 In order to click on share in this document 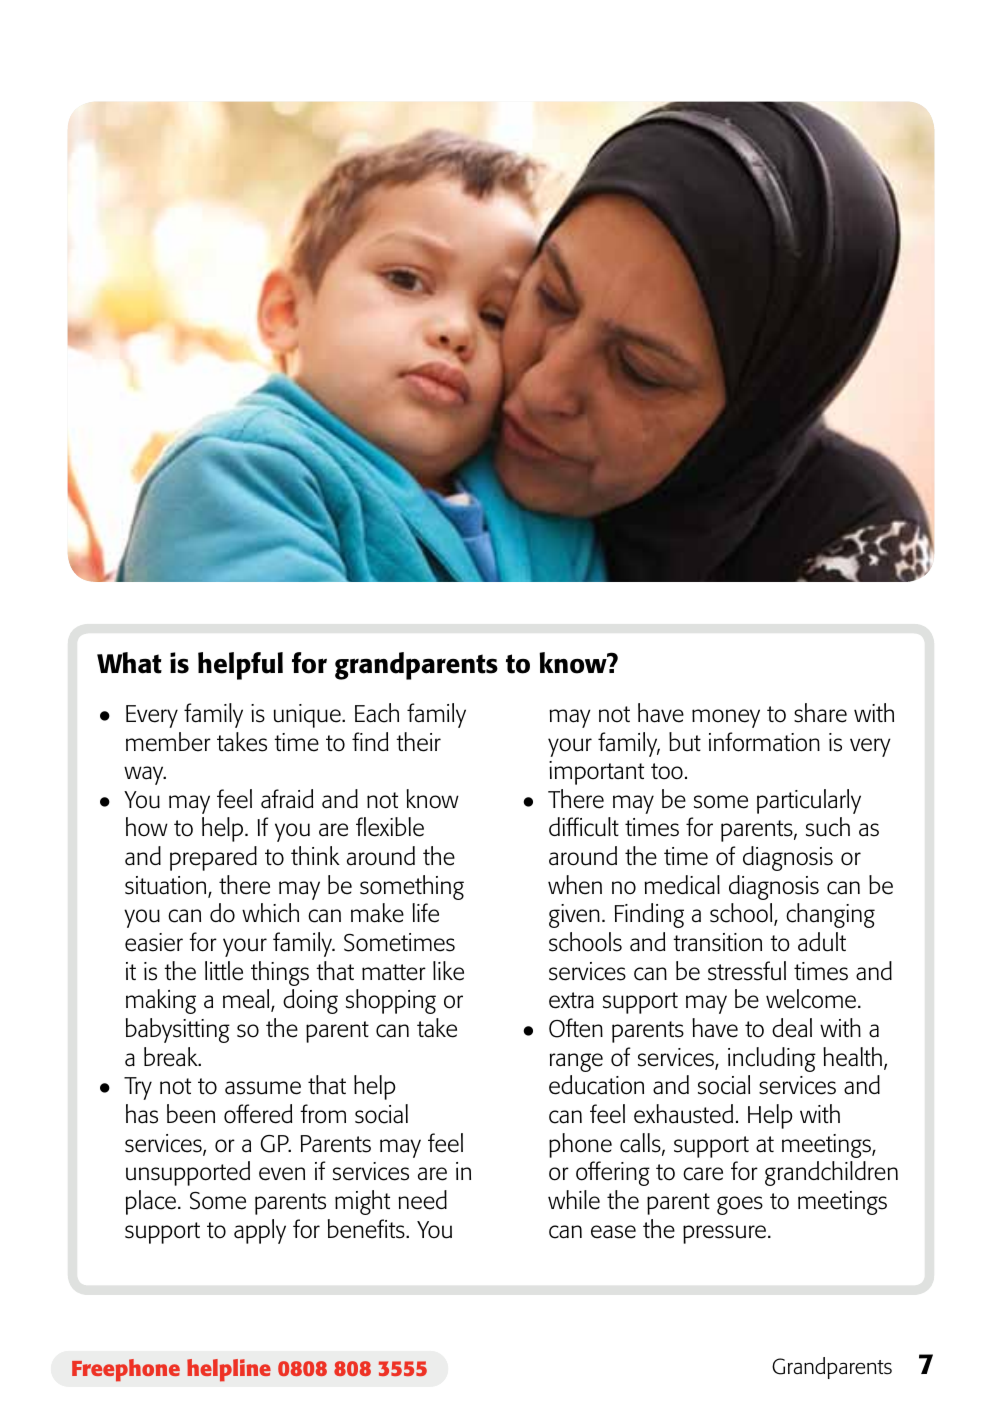, I will do `click(820, 713)`.
